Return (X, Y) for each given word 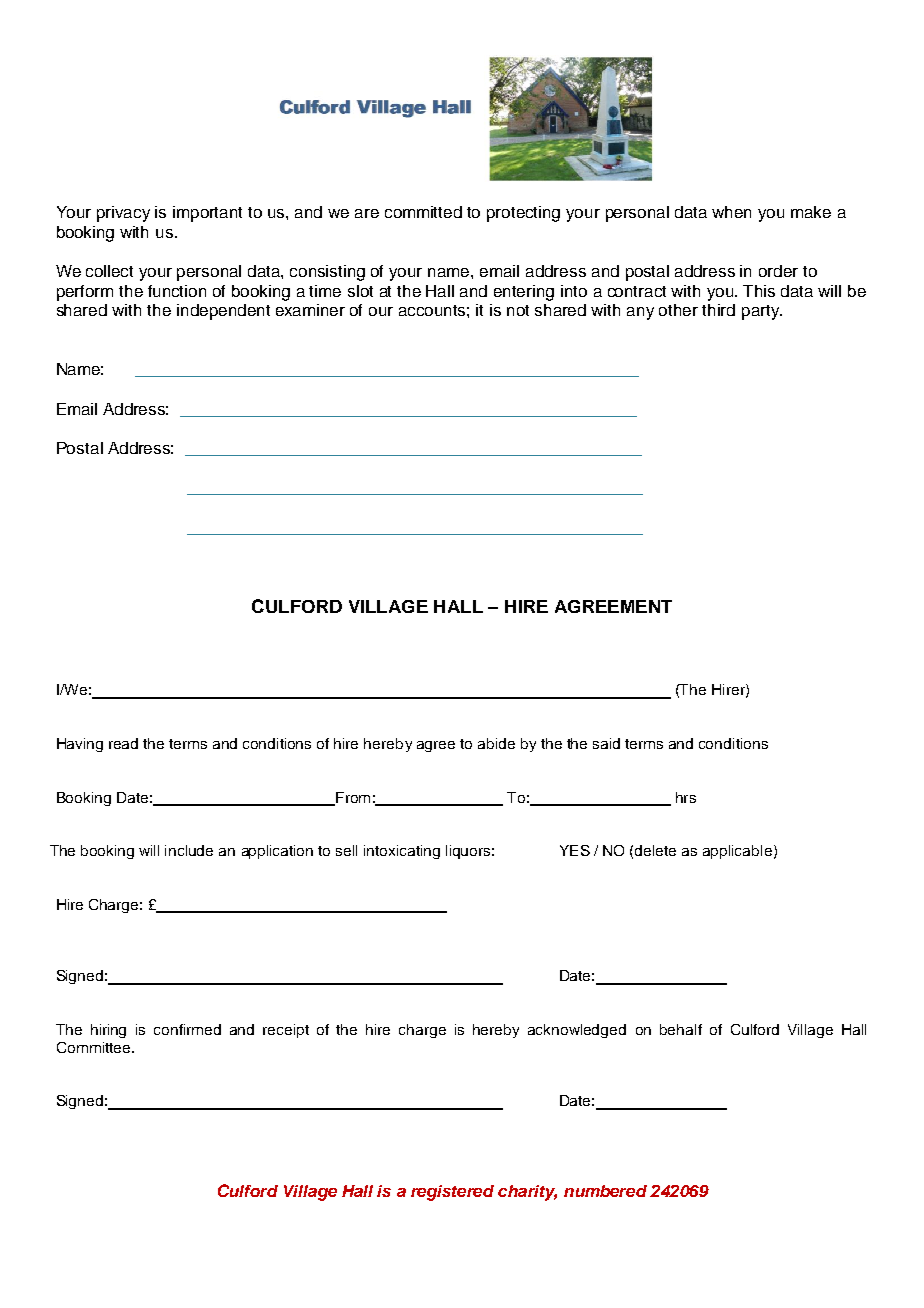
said (606, 743)
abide (496, 743)
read (123, 743)
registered (452, 1193)
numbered (605, 1191)
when (731, 212)
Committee (95, 1047)
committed (423, 212)
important (207, 214)
